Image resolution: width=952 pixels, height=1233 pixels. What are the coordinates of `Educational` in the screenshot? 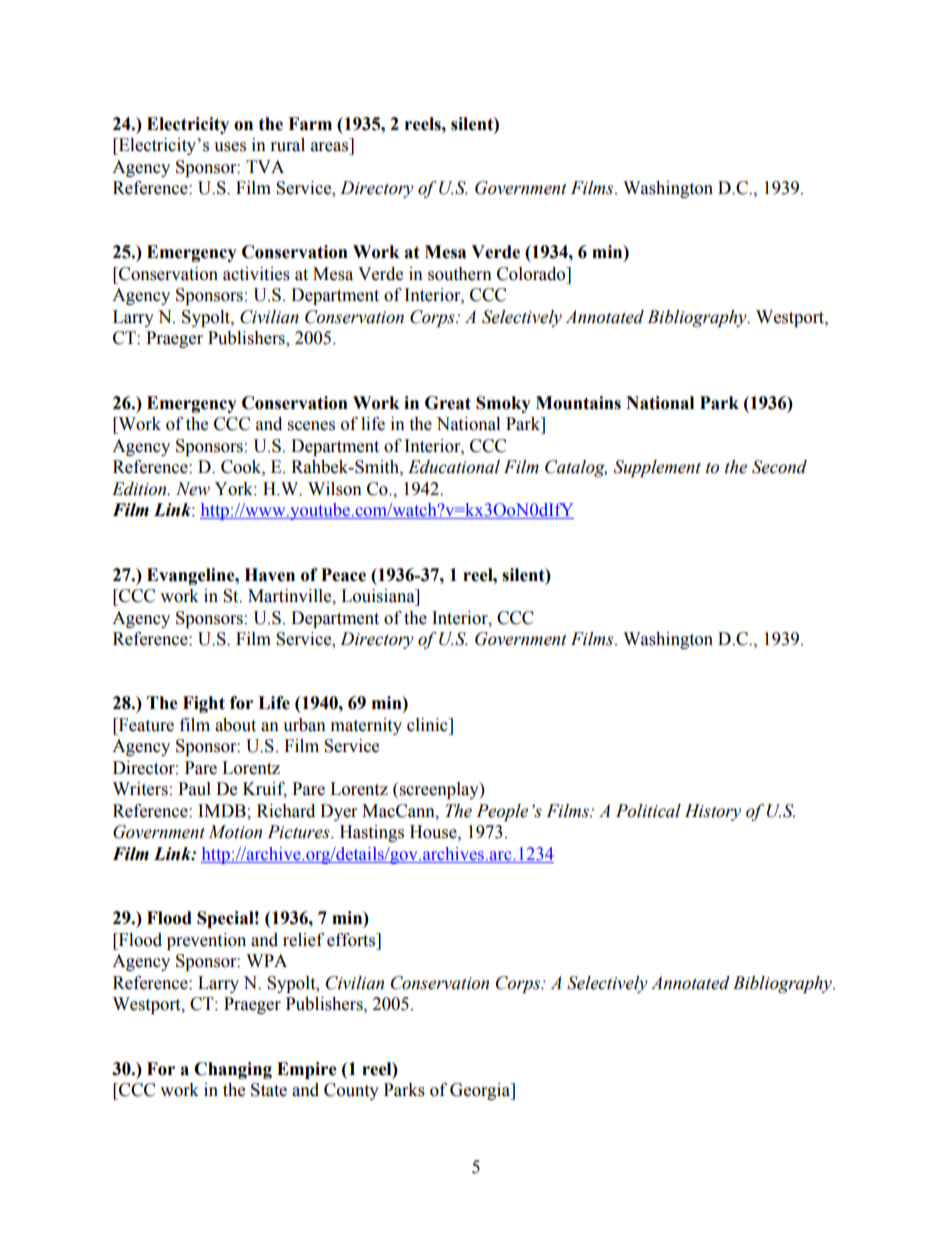 It's located at (454, 467).
